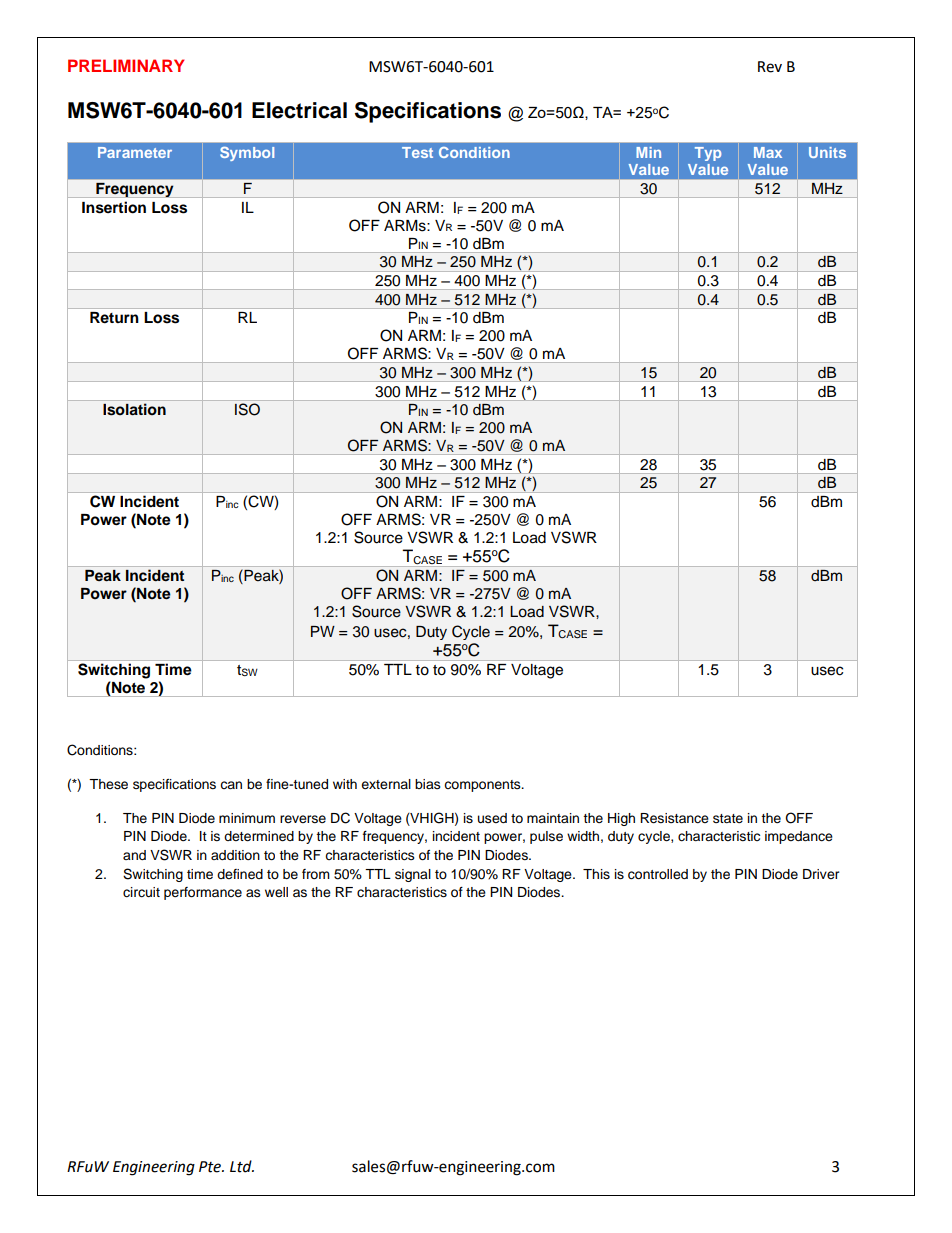 The width and height of the document is (952, 1233). What do you see at coordinates (134, 409) in the document?
I see `Isolation` at bounding box center [134, 409].
